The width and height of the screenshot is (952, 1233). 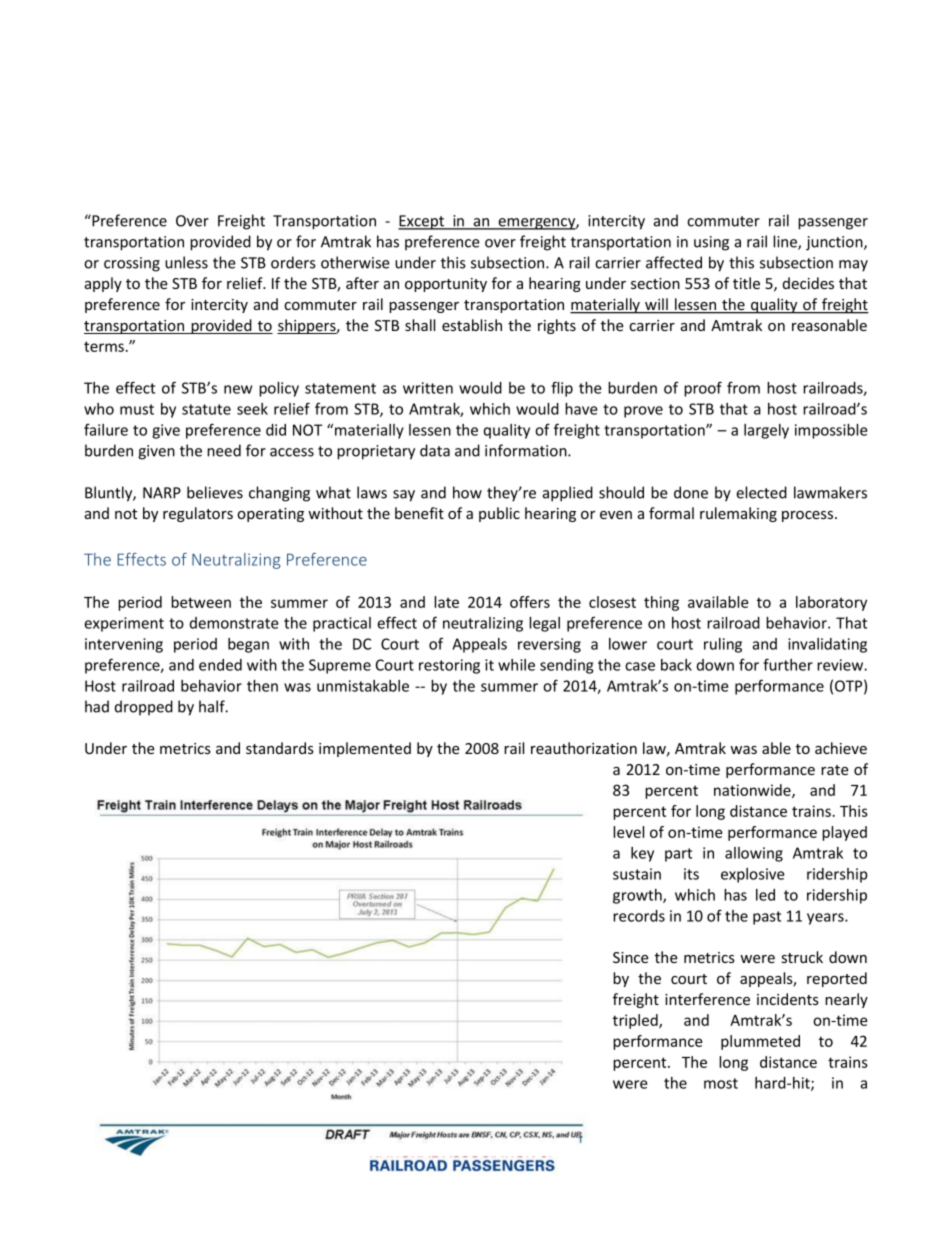 What do you see at coordinates (499, 514) in the screenshot?
I see `public` at bounding box center [499, 514].
